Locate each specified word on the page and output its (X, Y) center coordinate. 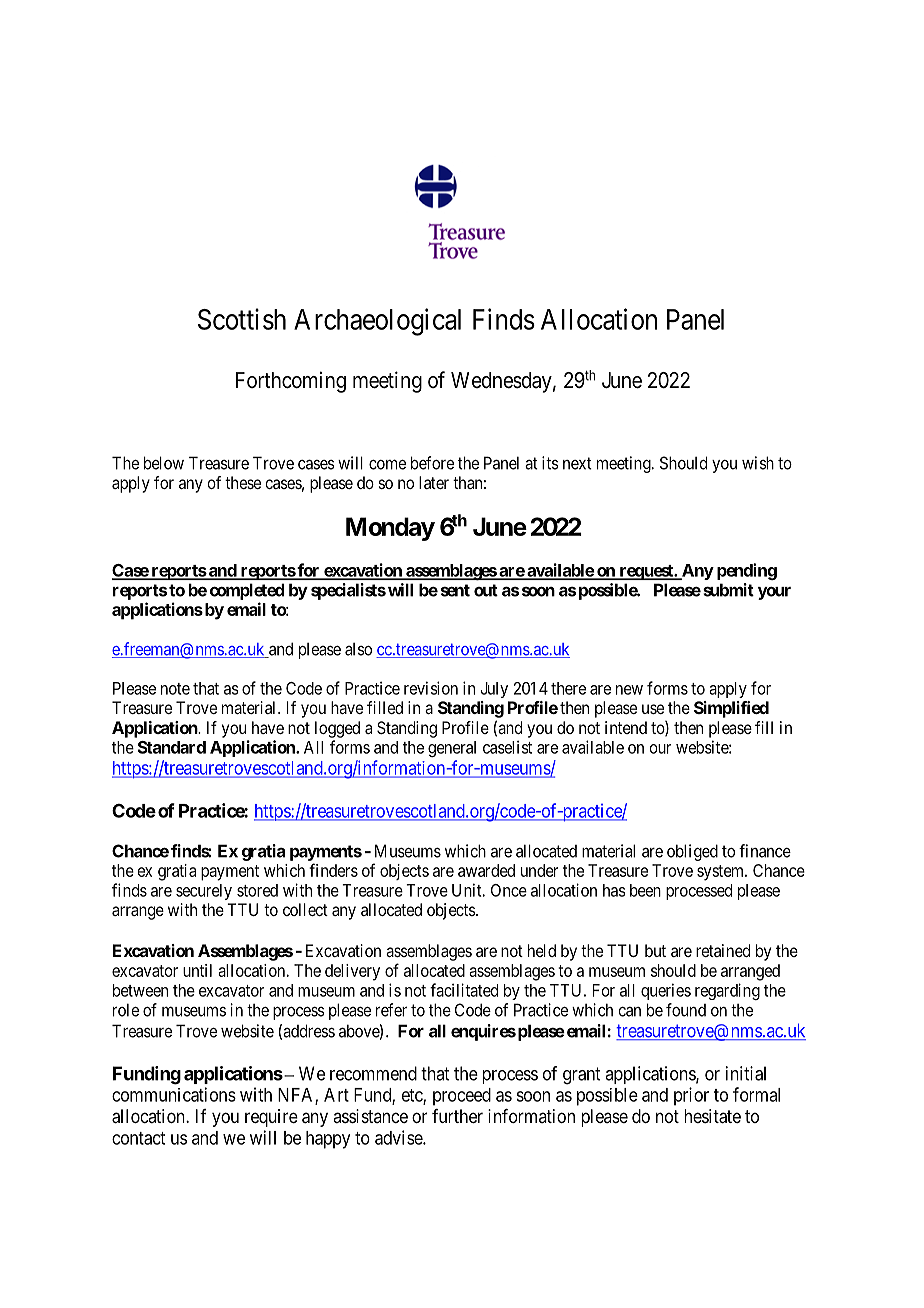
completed (247, 591)
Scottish (242, 319)
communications (174, 1094)
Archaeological (377, 322)
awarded (486, 870)
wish (758, 463)
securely (204, 892)
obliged (692, 852)
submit (728, 590)
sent (455, 590)
